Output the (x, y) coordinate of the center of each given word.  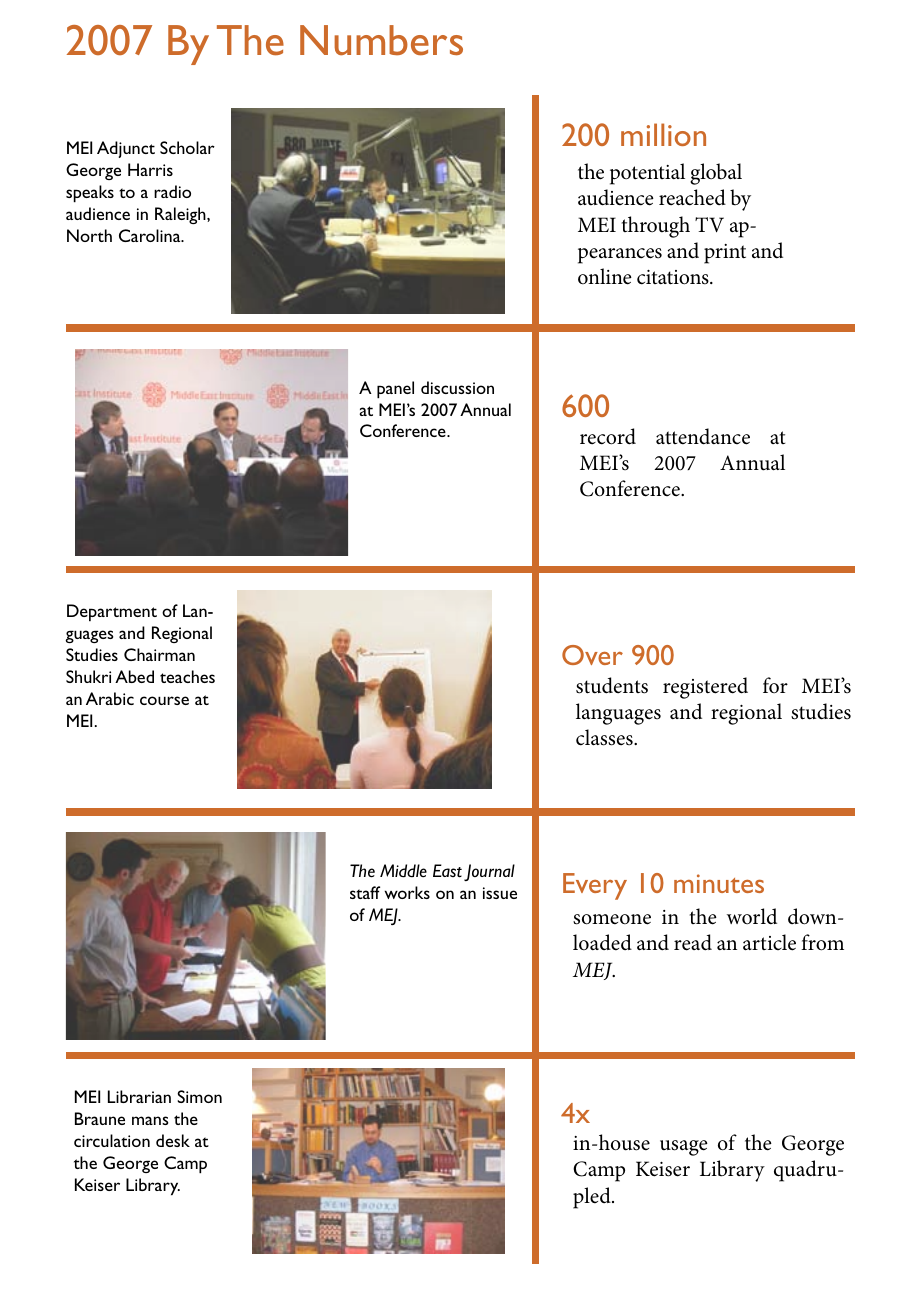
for (775, 685)
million (663, 134)
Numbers (381, 40)
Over (592, 655)
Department (112, 613)
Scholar (187, 147)
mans (150, 1120)
